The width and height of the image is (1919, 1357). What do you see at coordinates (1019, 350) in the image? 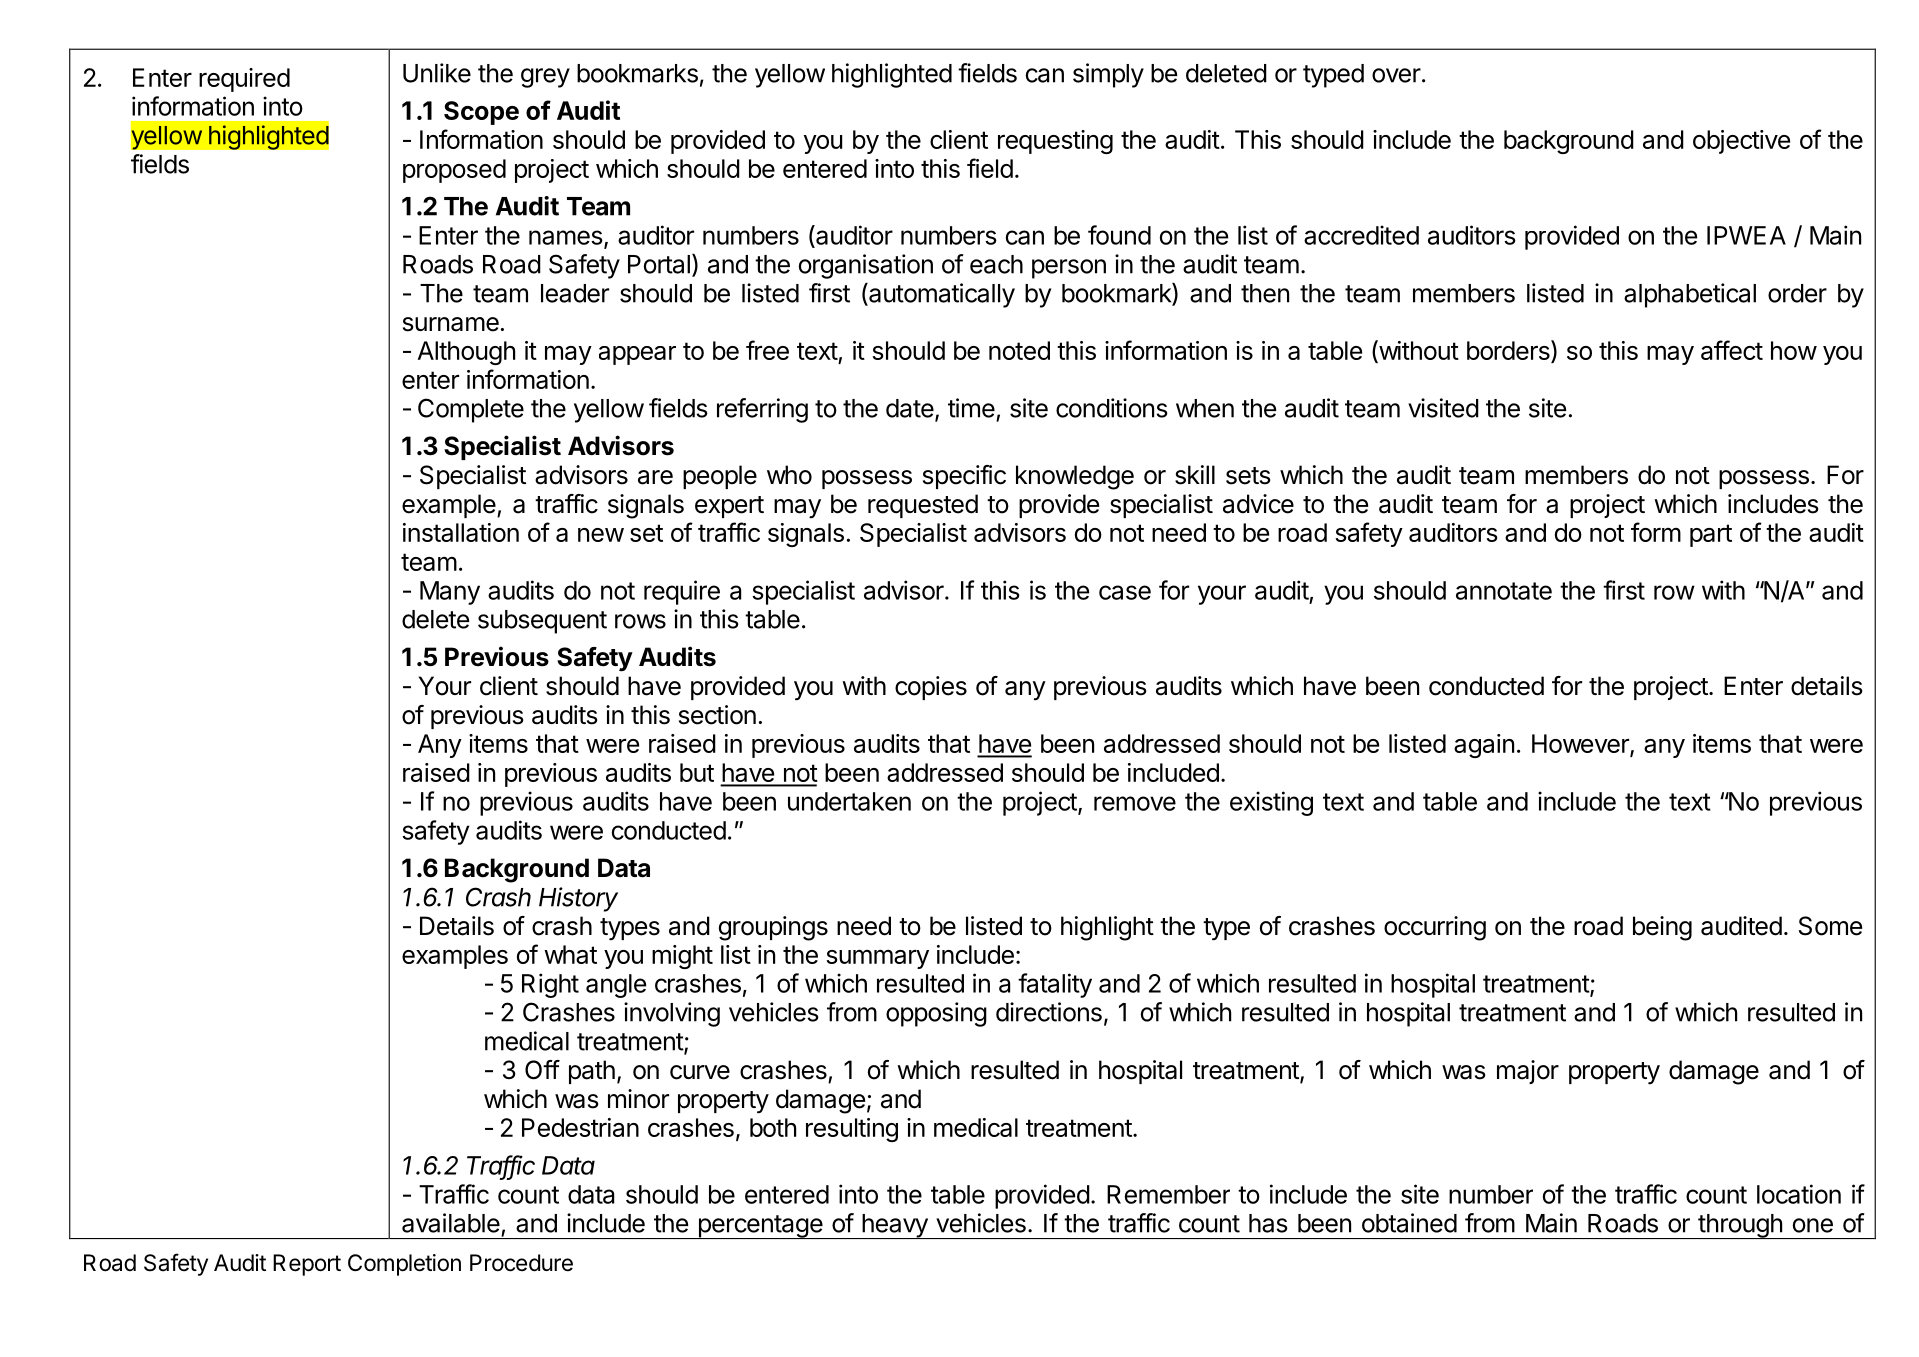
I see `noted` at bounding box center [1019, 350].
